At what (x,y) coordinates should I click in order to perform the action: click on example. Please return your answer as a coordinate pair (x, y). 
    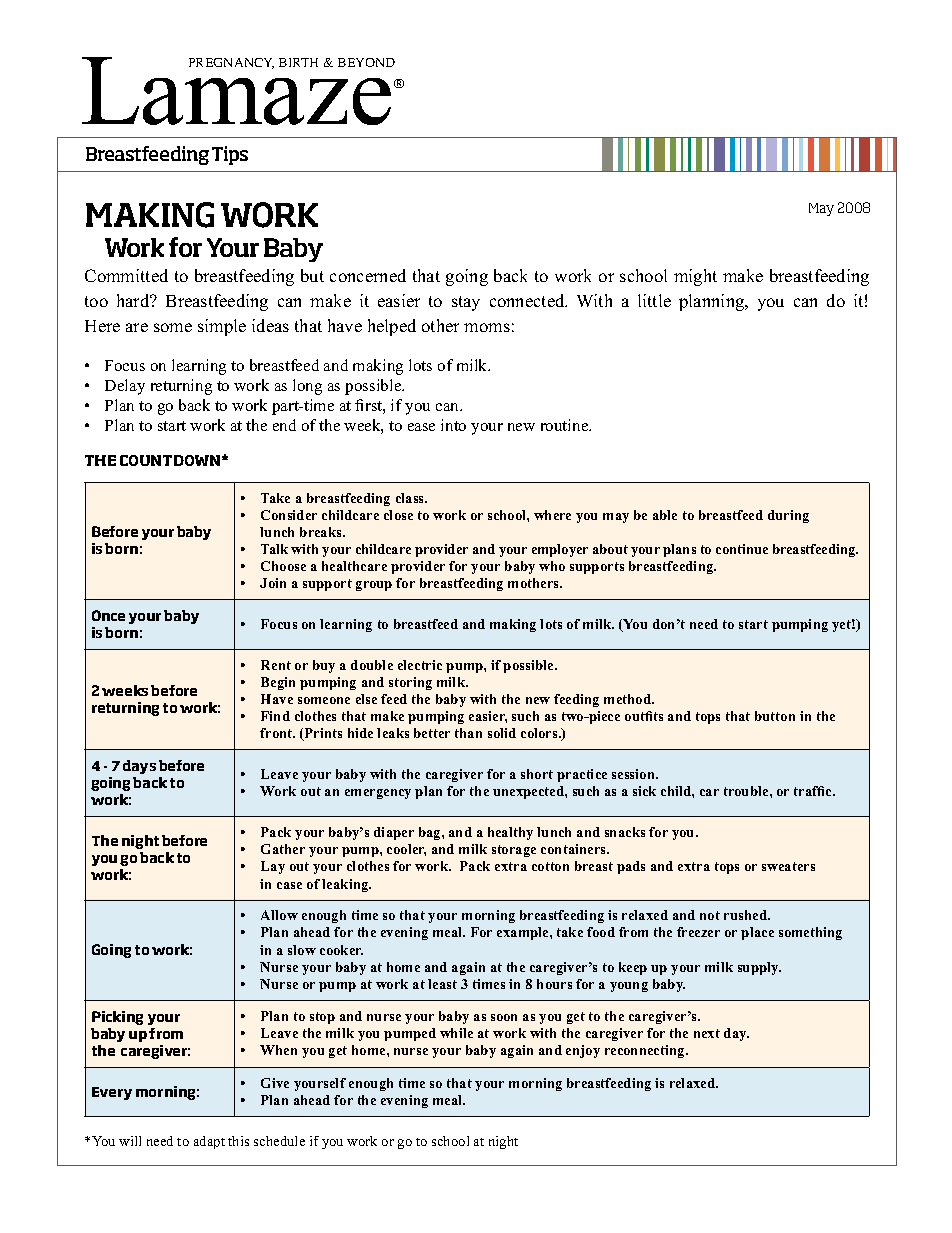
    Looking at the image, I should click on (524, 933).
